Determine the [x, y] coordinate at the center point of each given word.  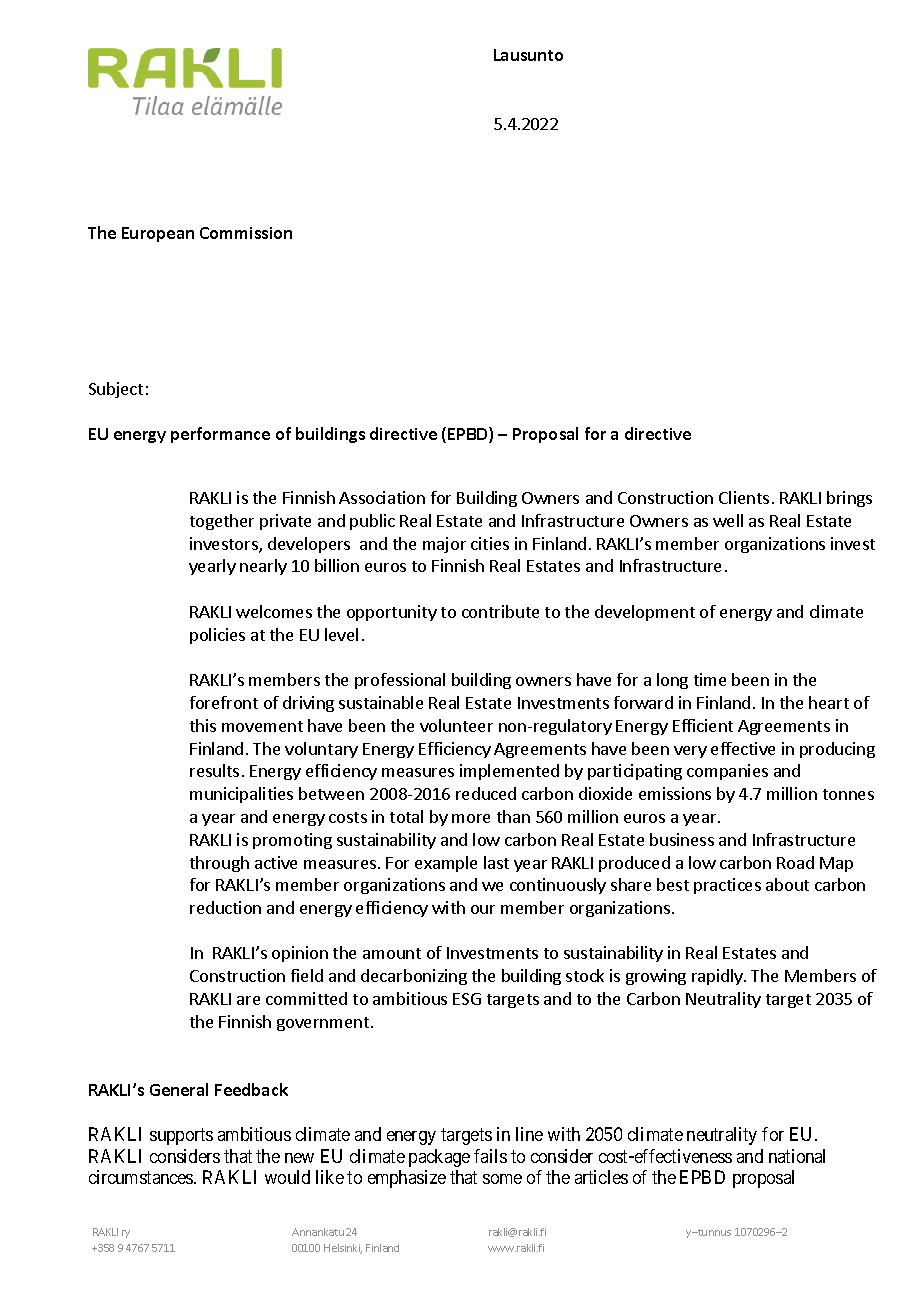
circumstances [142, 1177]
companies [727, 772]
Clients [744, 497]
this [203, 725]
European [158, 234]
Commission [246, 233]
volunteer [456, 725]
